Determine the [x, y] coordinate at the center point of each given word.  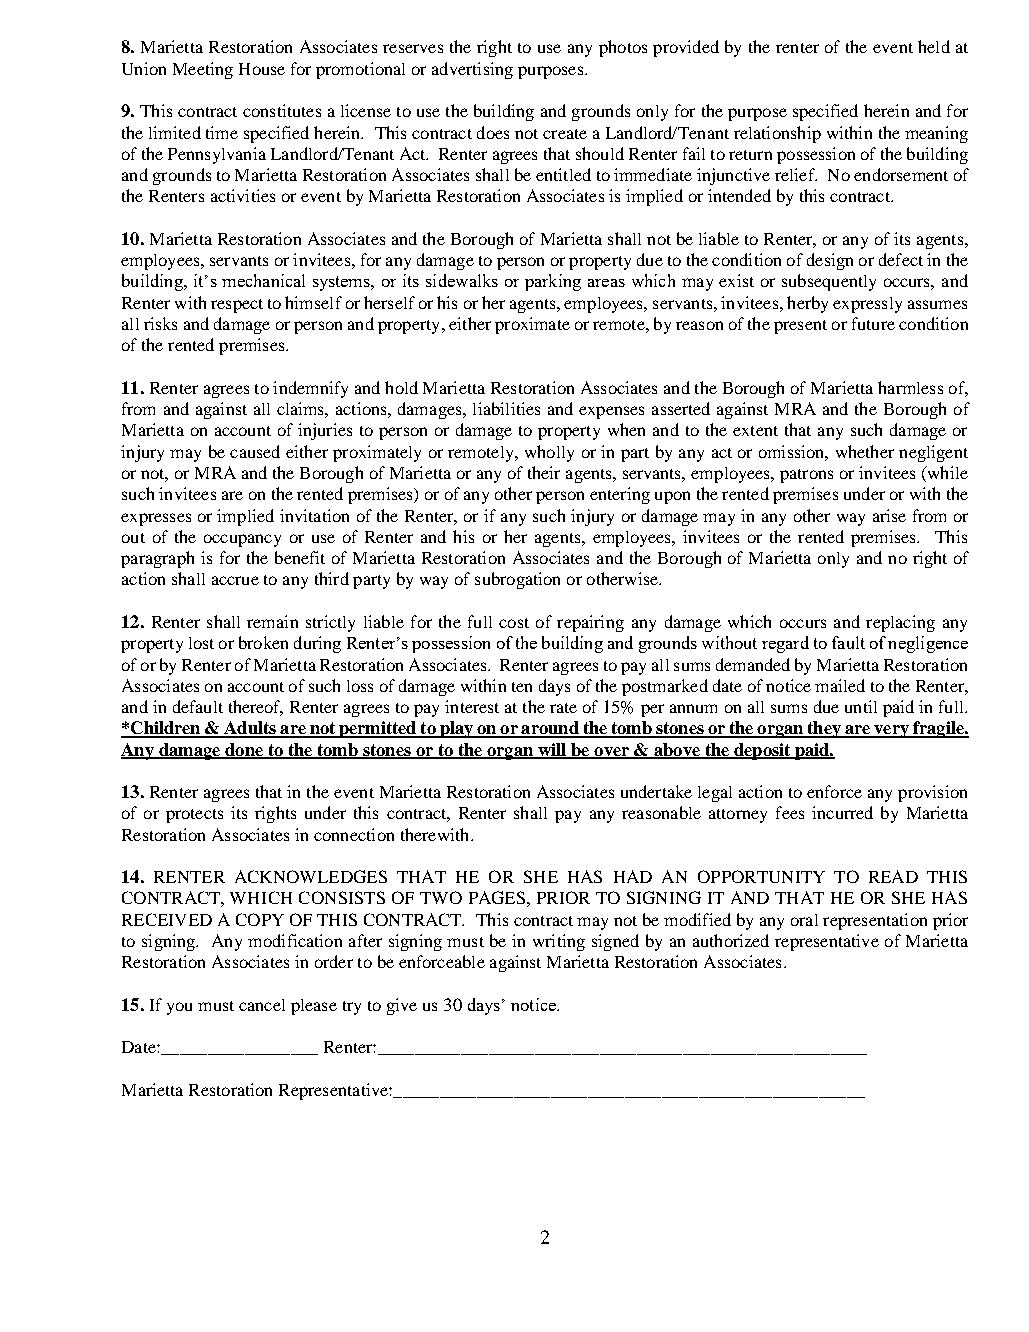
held [934, 46]
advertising [472, 70]
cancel [262, 1005]
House [262, 69]
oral [804, 920]
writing [559, 942]
